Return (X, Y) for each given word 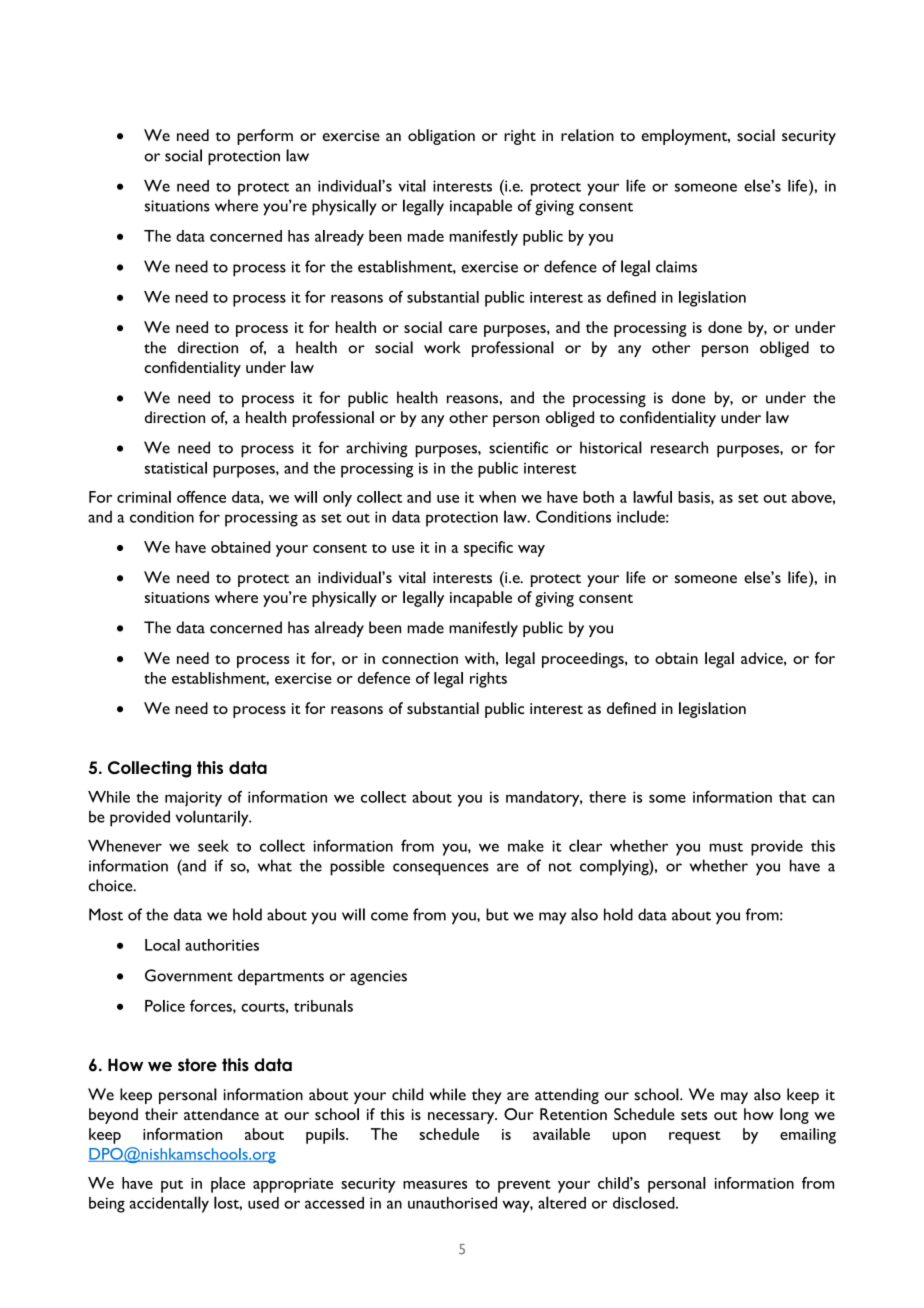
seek (213, 846)
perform (265, 137)
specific (488, 549)
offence (201, 497)
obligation (441, 137)
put (172, 1186)
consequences (441, 869)
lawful (652, 497)
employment (685, 137)
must (726, 847)
